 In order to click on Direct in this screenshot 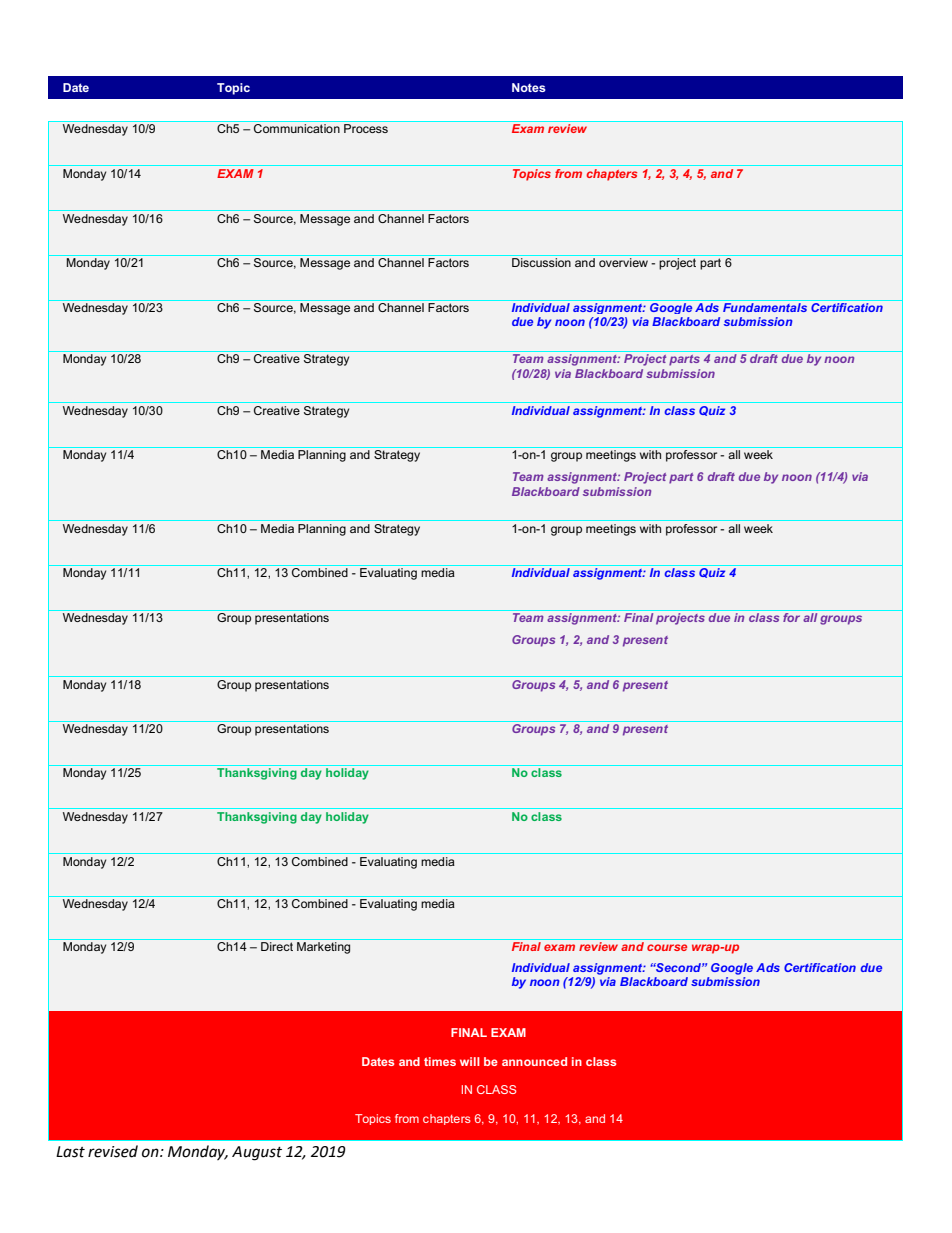, I will do `click(277, 946)`.
